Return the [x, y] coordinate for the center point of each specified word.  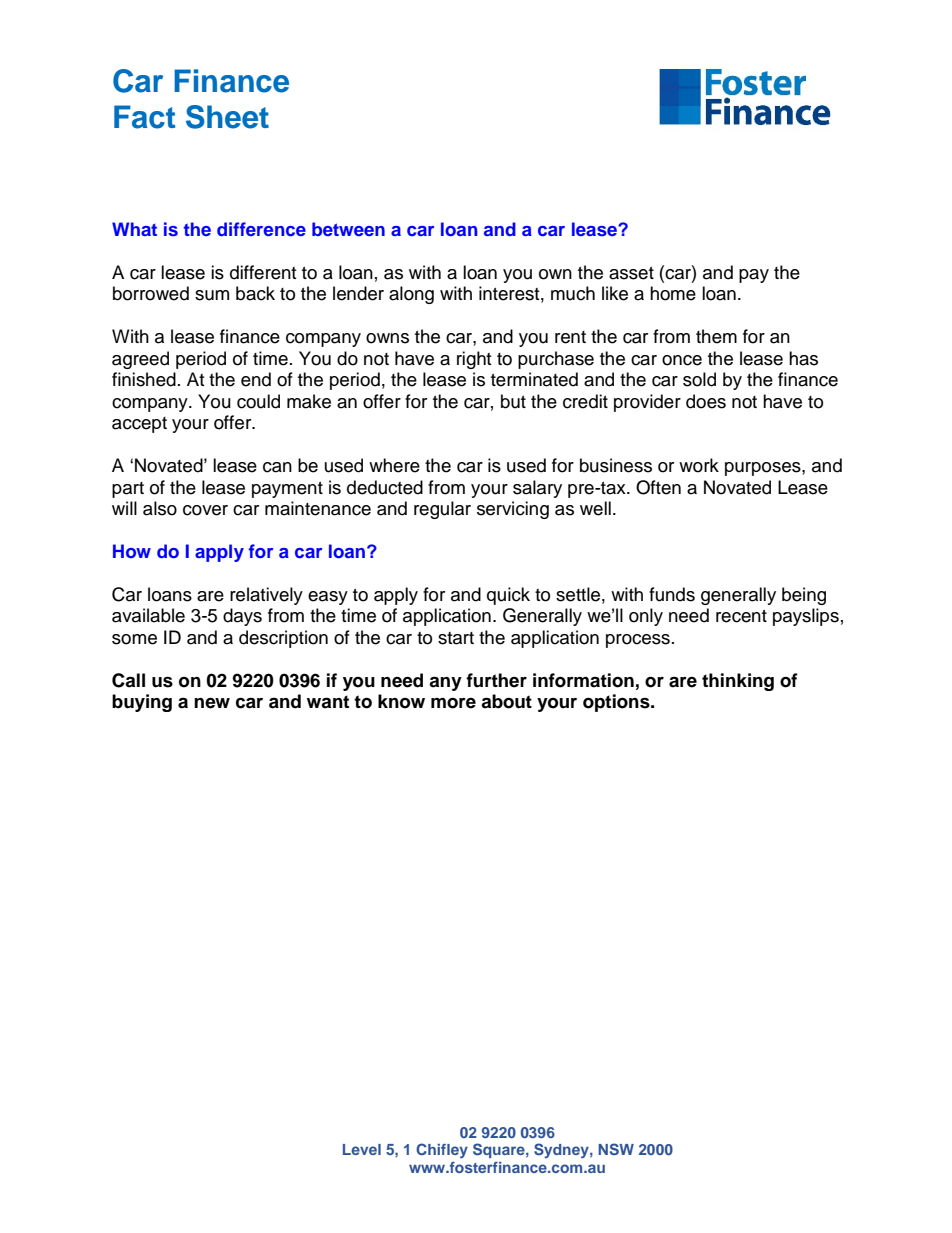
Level [362, 1149]
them [716, 336]
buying [142, 703]
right [474, 360]
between [348, 229]
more [453, 703]
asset [631, 273]
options [617, 703]
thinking [738, 682]
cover [205, 510]
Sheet [227, 117]
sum [212, 295]
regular [442, 510]
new [212, 703]
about [506, 701]
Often [658, 487]
